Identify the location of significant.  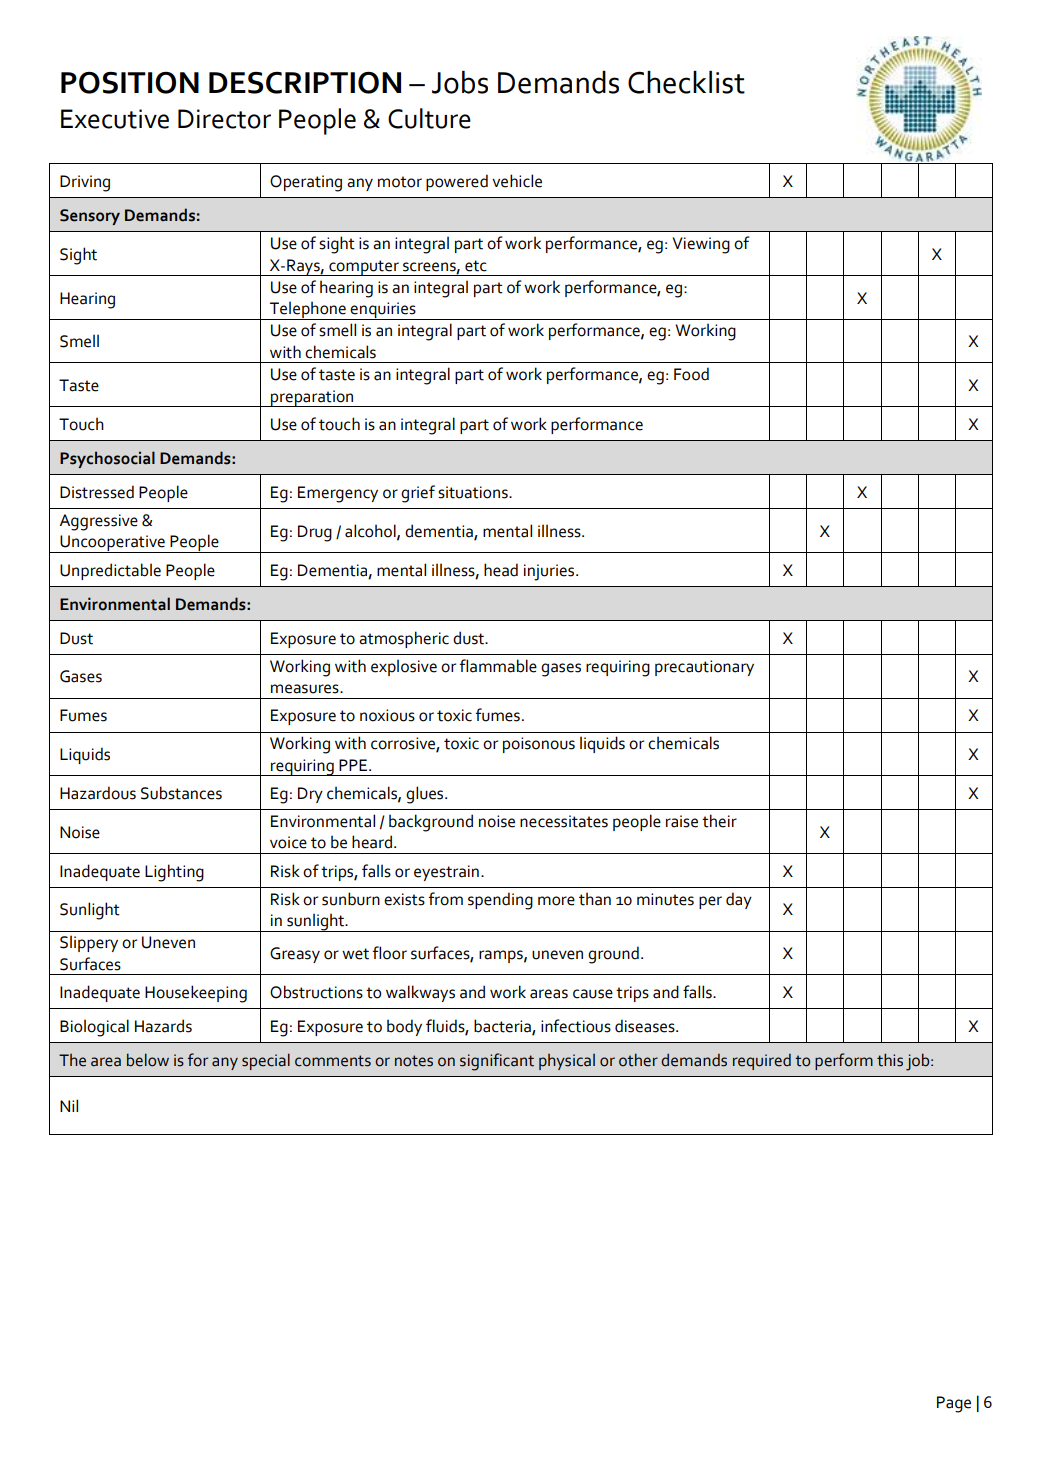
(497, 1062).
